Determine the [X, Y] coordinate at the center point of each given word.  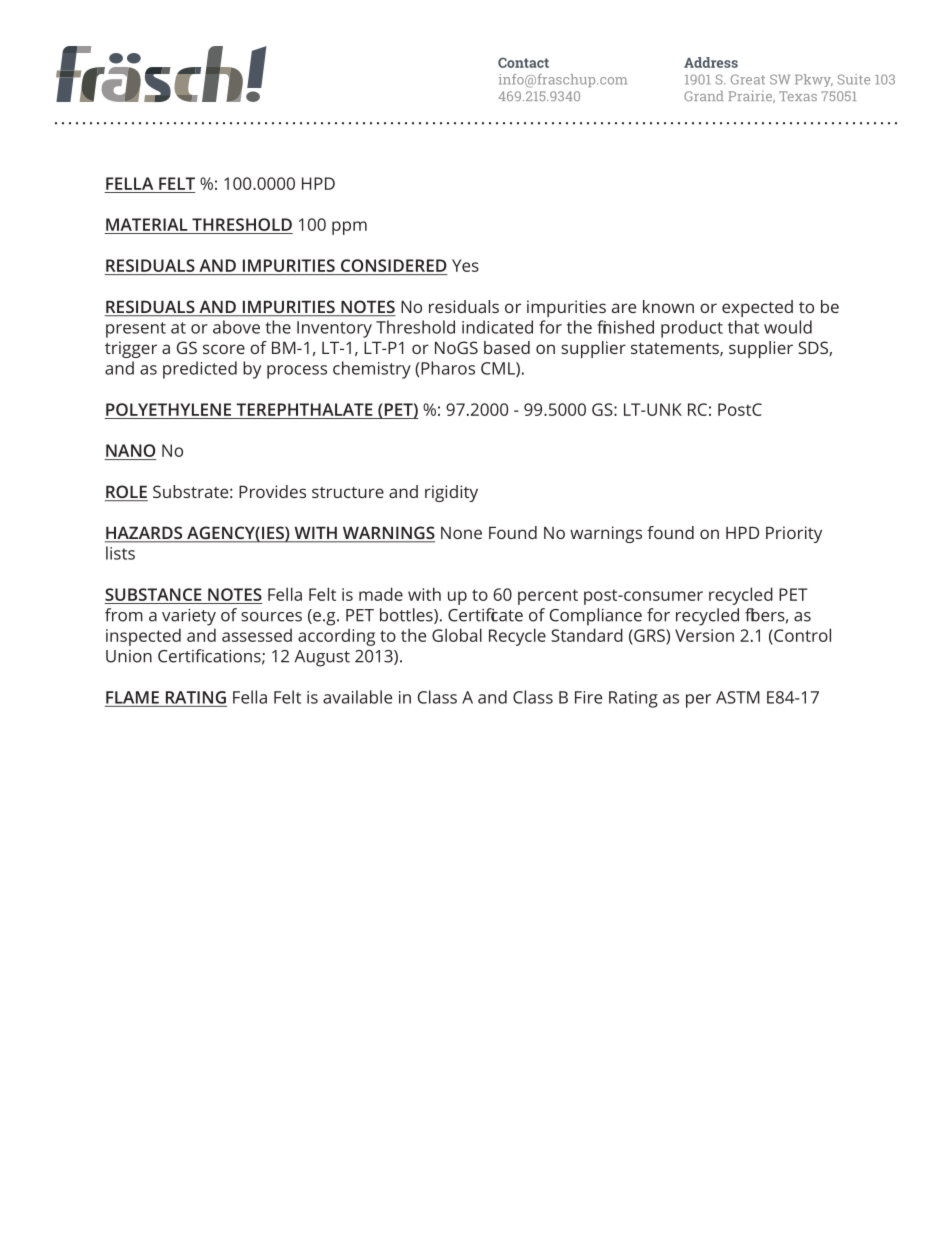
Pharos [447, 368]
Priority [794, 534]
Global [457, 635]
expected [757, 308]
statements [676, 349]
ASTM [738, 697]
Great [748, 79]
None [461, 533]
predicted [200, 370]
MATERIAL [147, 224]
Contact [523, 62]
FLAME [132, 697]
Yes [465, 265]
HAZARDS [145, 534]
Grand [704, 96]
